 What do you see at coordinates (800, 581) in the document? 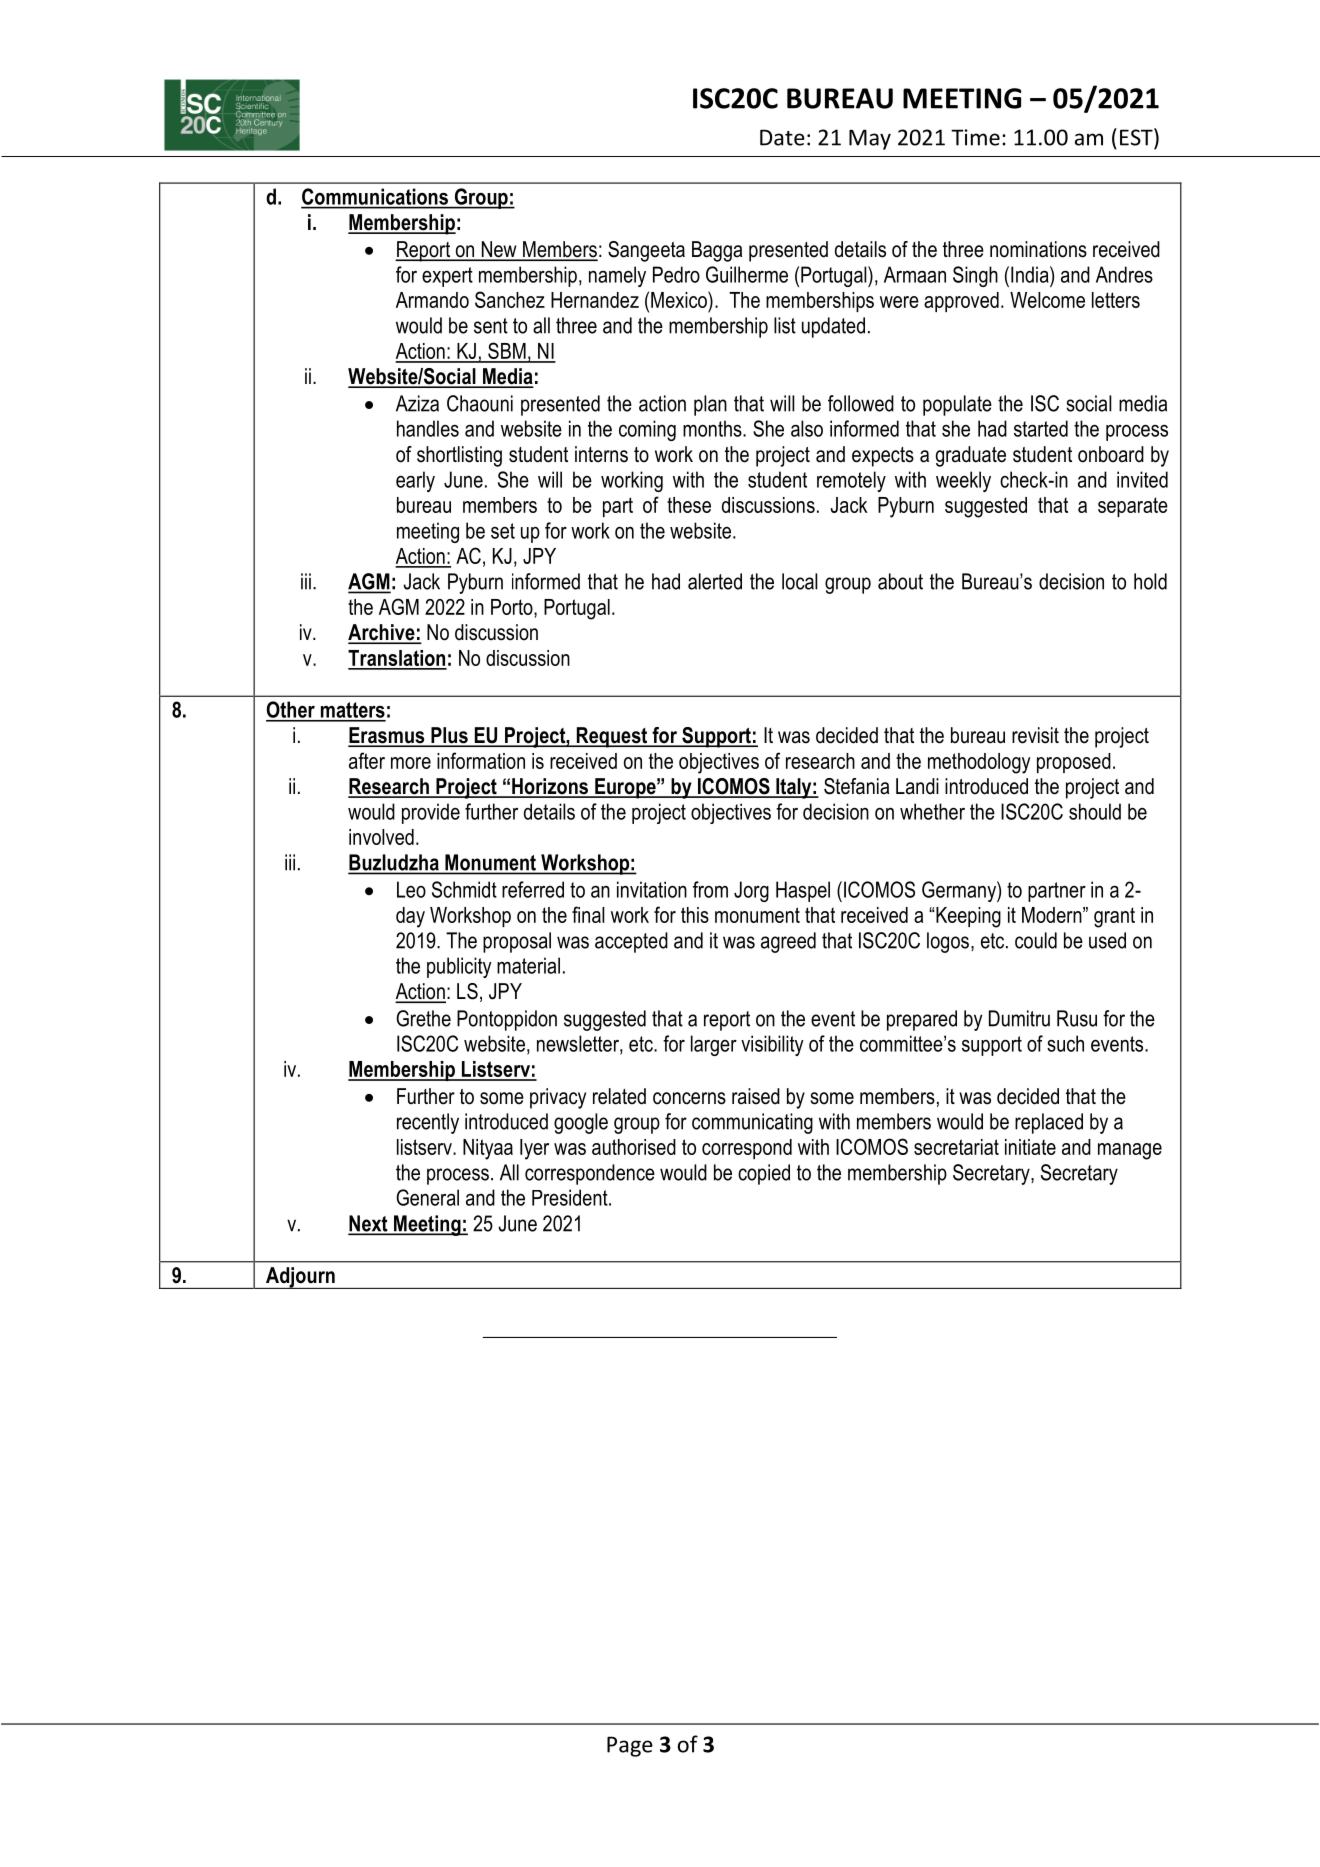
I see `local` at bounding box center [800, 581].
